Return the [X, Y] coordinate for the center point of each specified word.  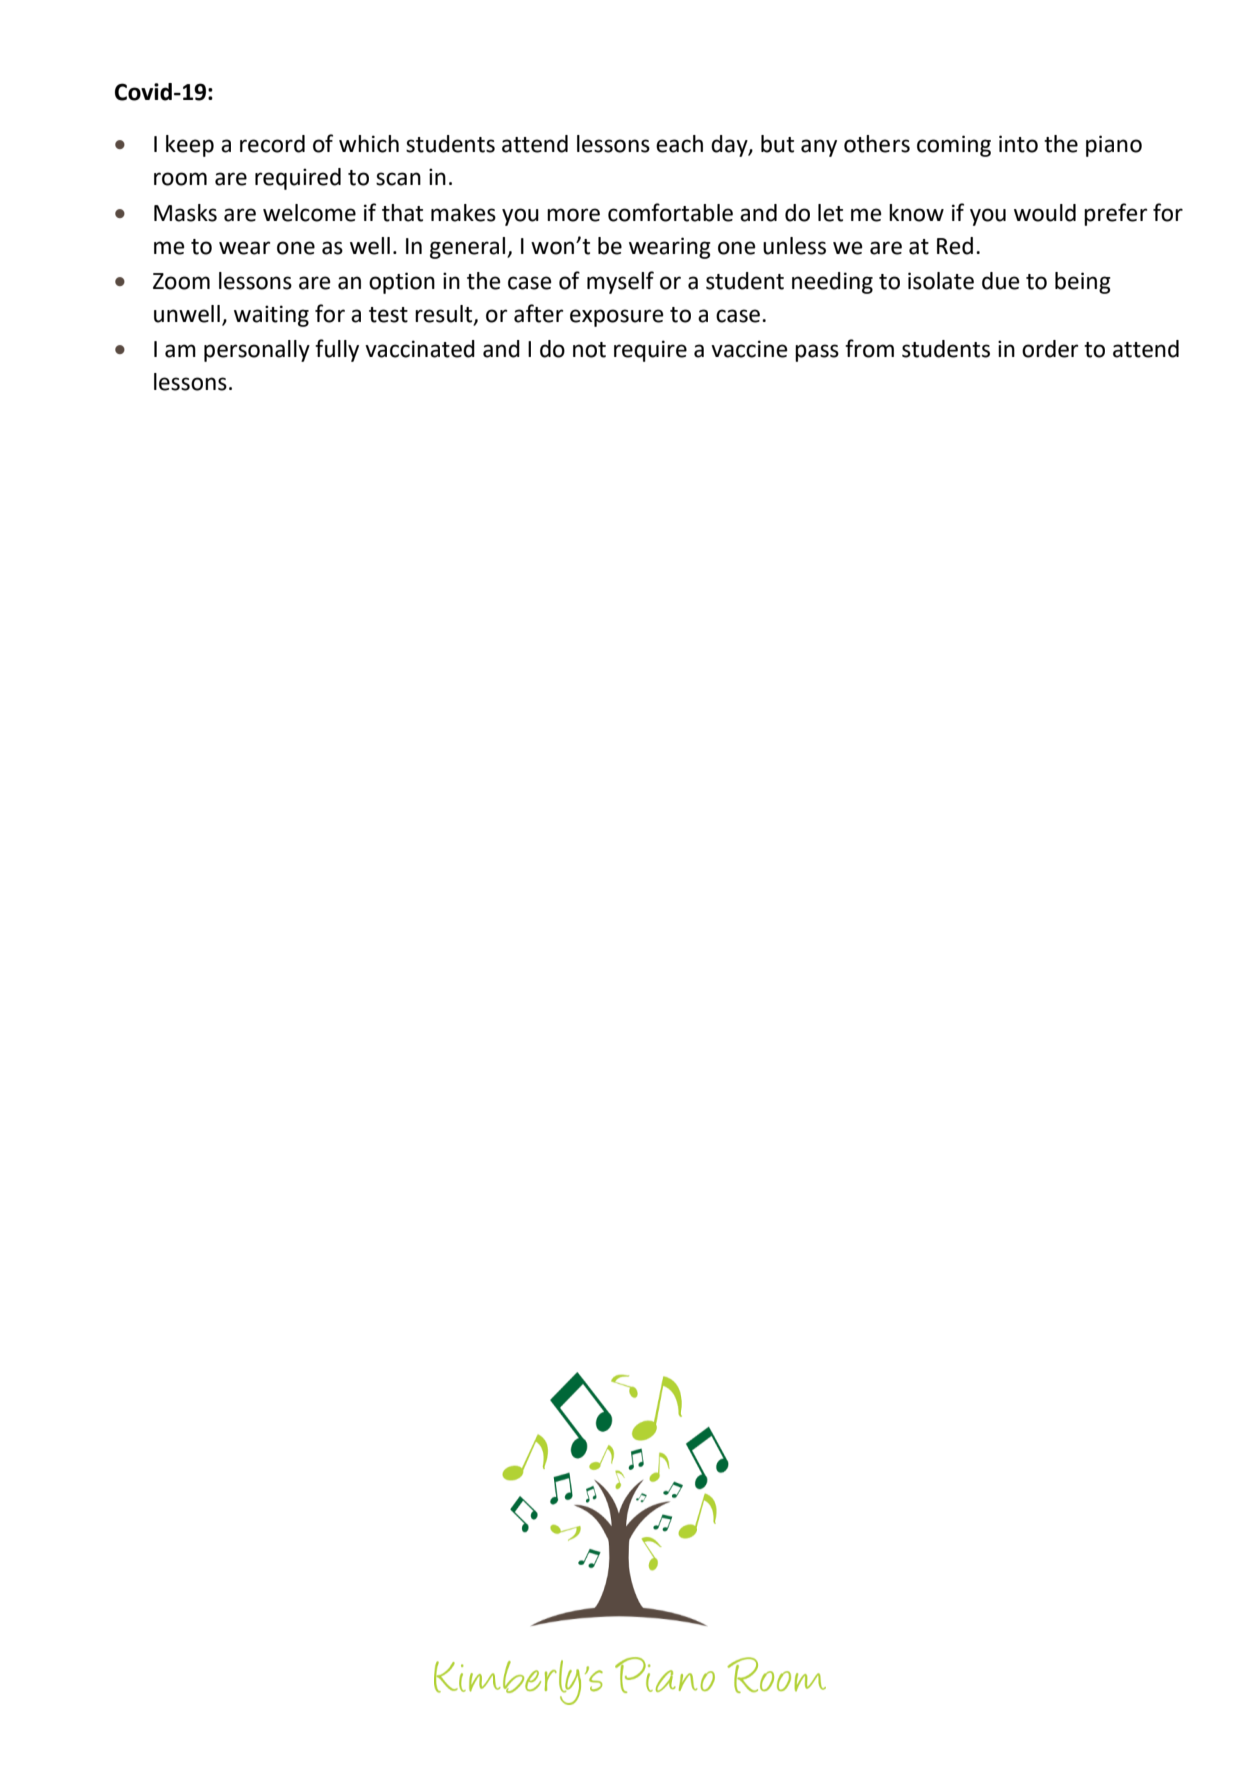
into [1018, 144]
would [1045, 213]
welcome [309, 213]
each [679, 144]
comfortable [670, 212]
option [402, 283]
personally [257, 351]
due [1001, 281]
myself [620, 282]
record [272, 144]
